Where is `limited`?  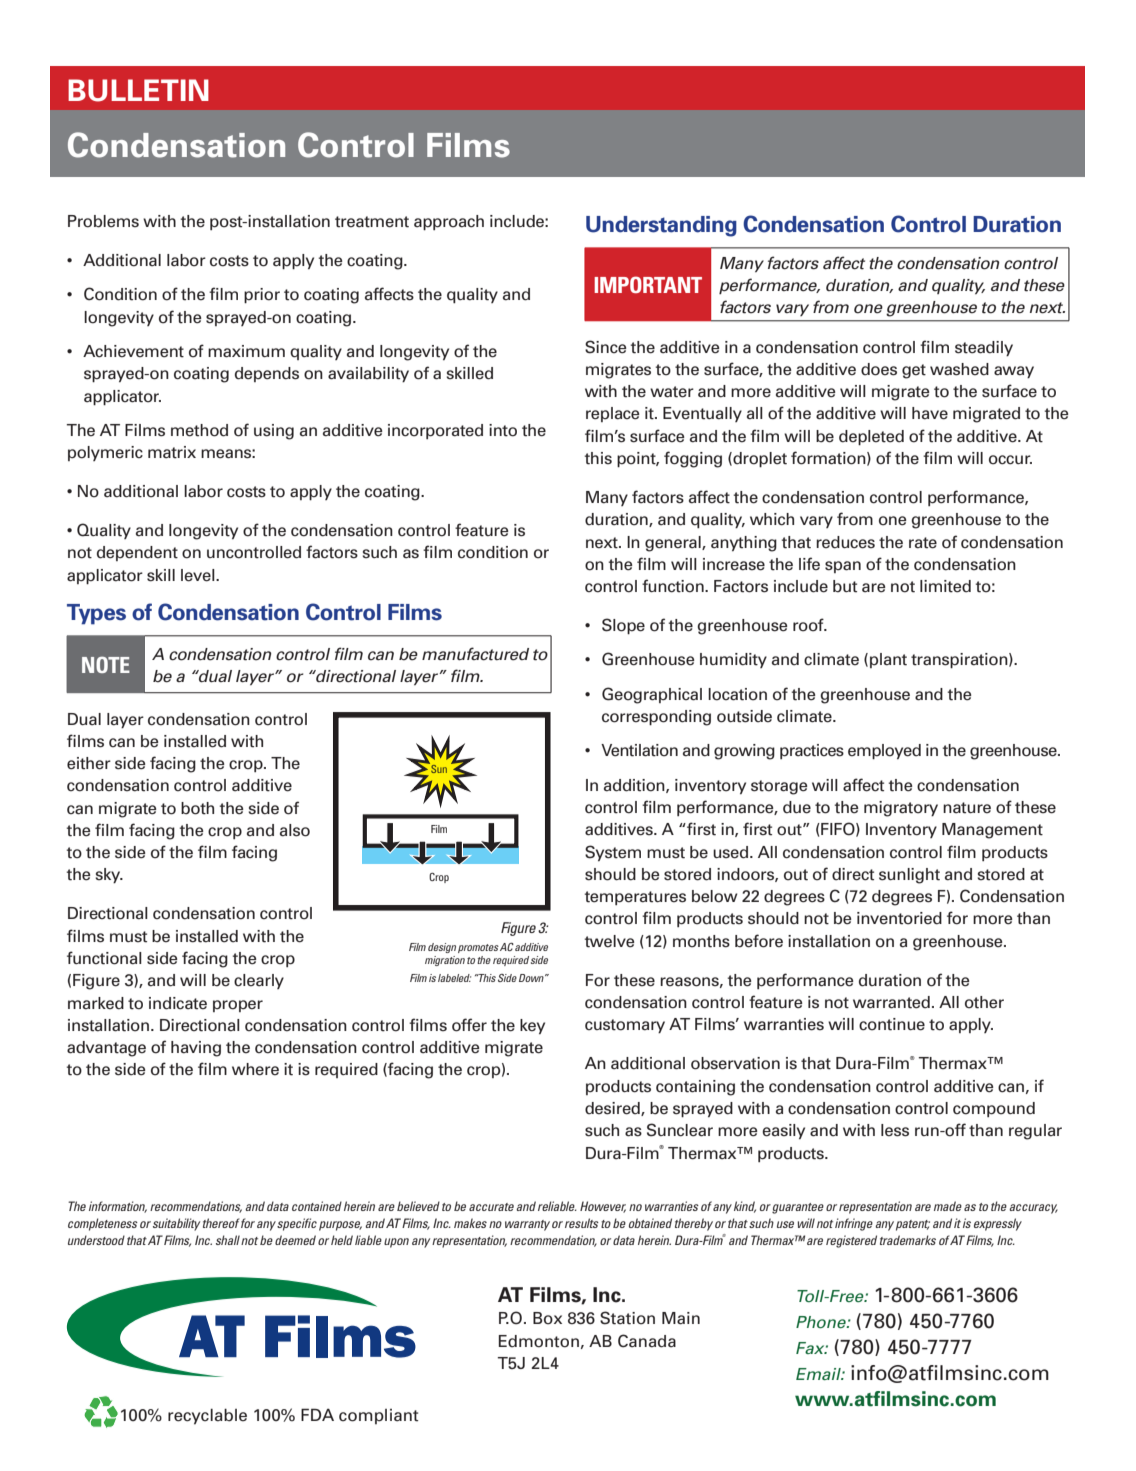
limited is located at coordinates (945, 586).
